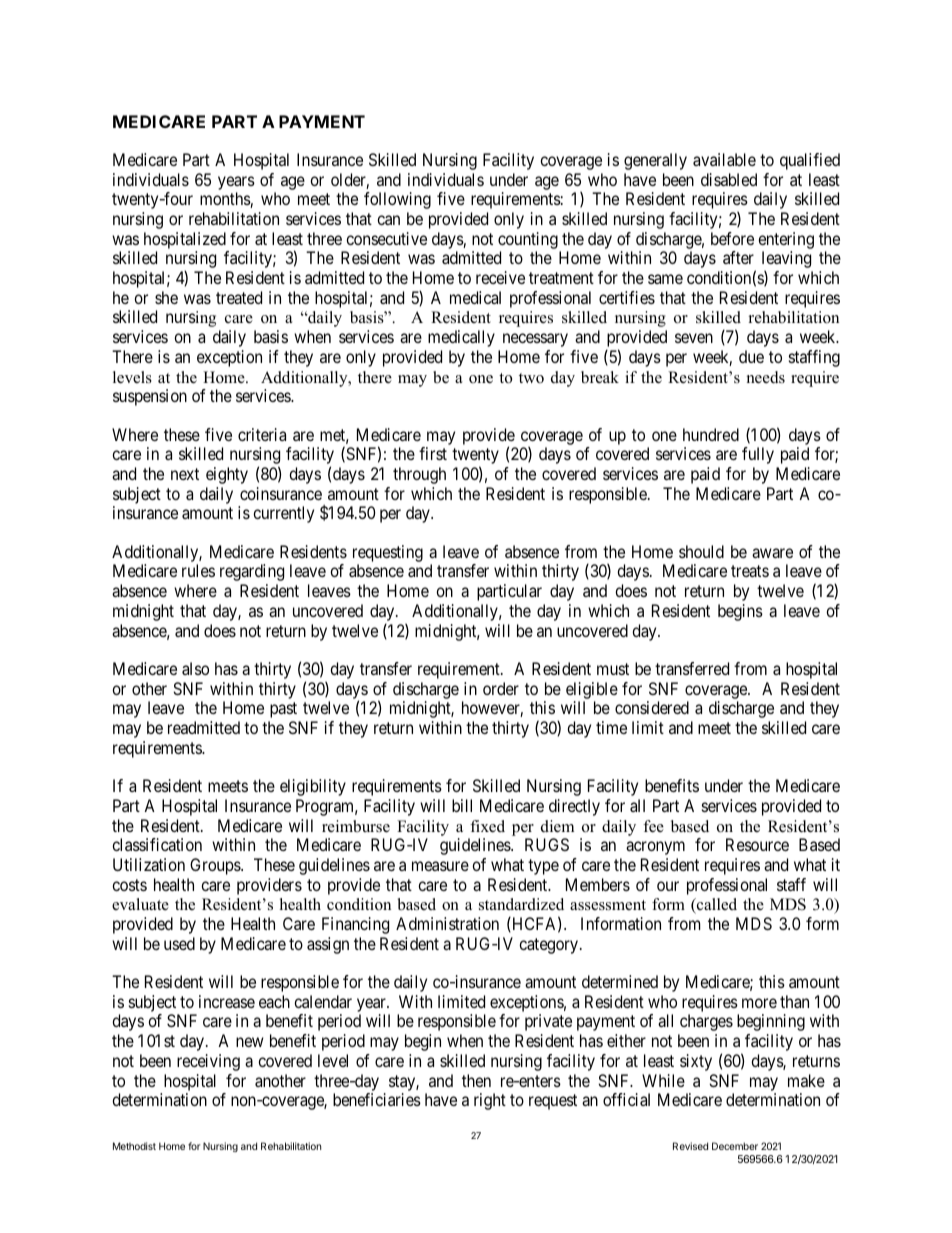  What do you see at coordinates (462, 805) in the screenshot?
I see `bill` at bounding box center [462, 805].
